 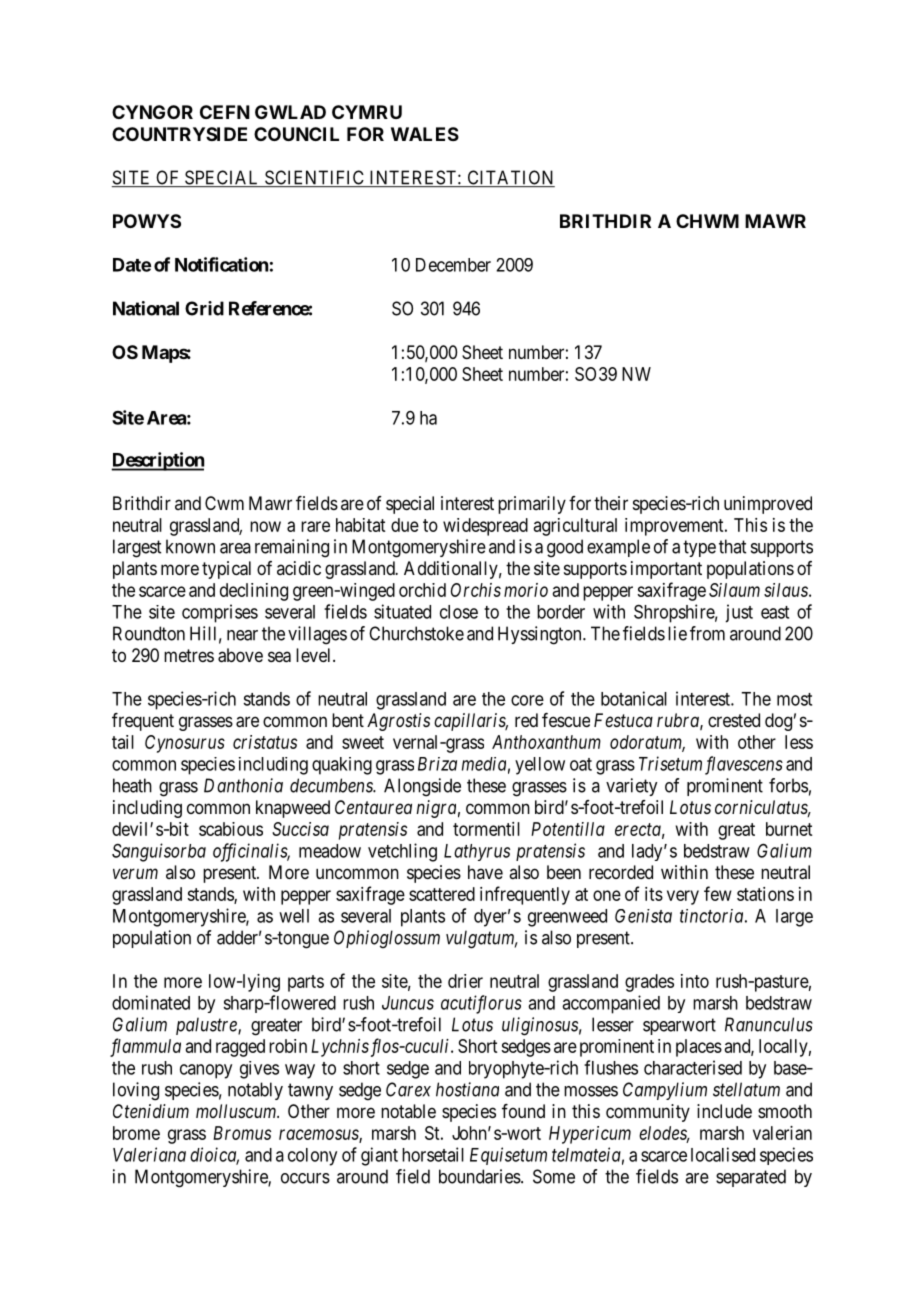 I want to click on unimproved, so click(x=768, y=505).
